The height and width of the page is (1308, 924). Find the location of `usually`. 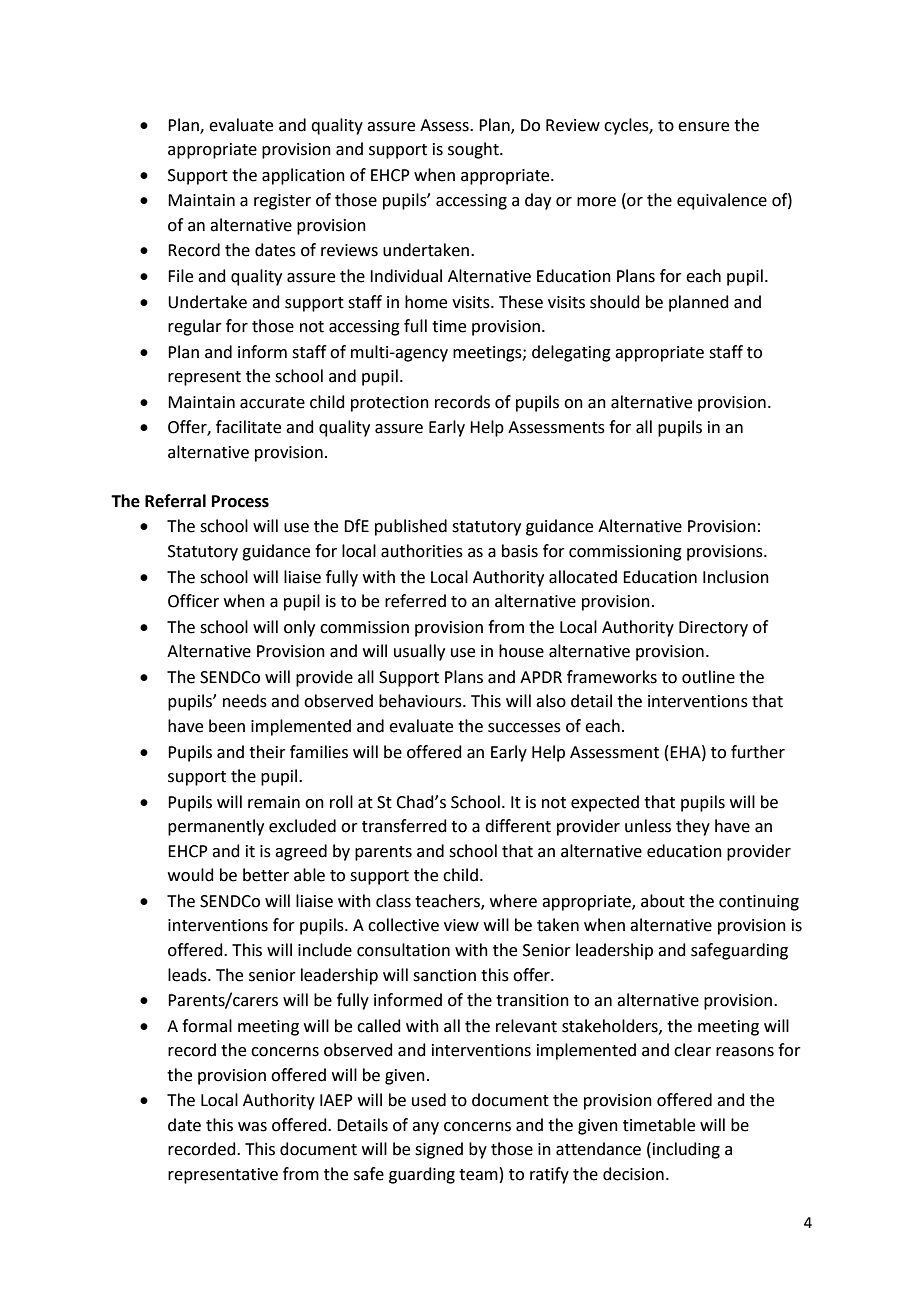

usually is located at coordinates (419, 652).
